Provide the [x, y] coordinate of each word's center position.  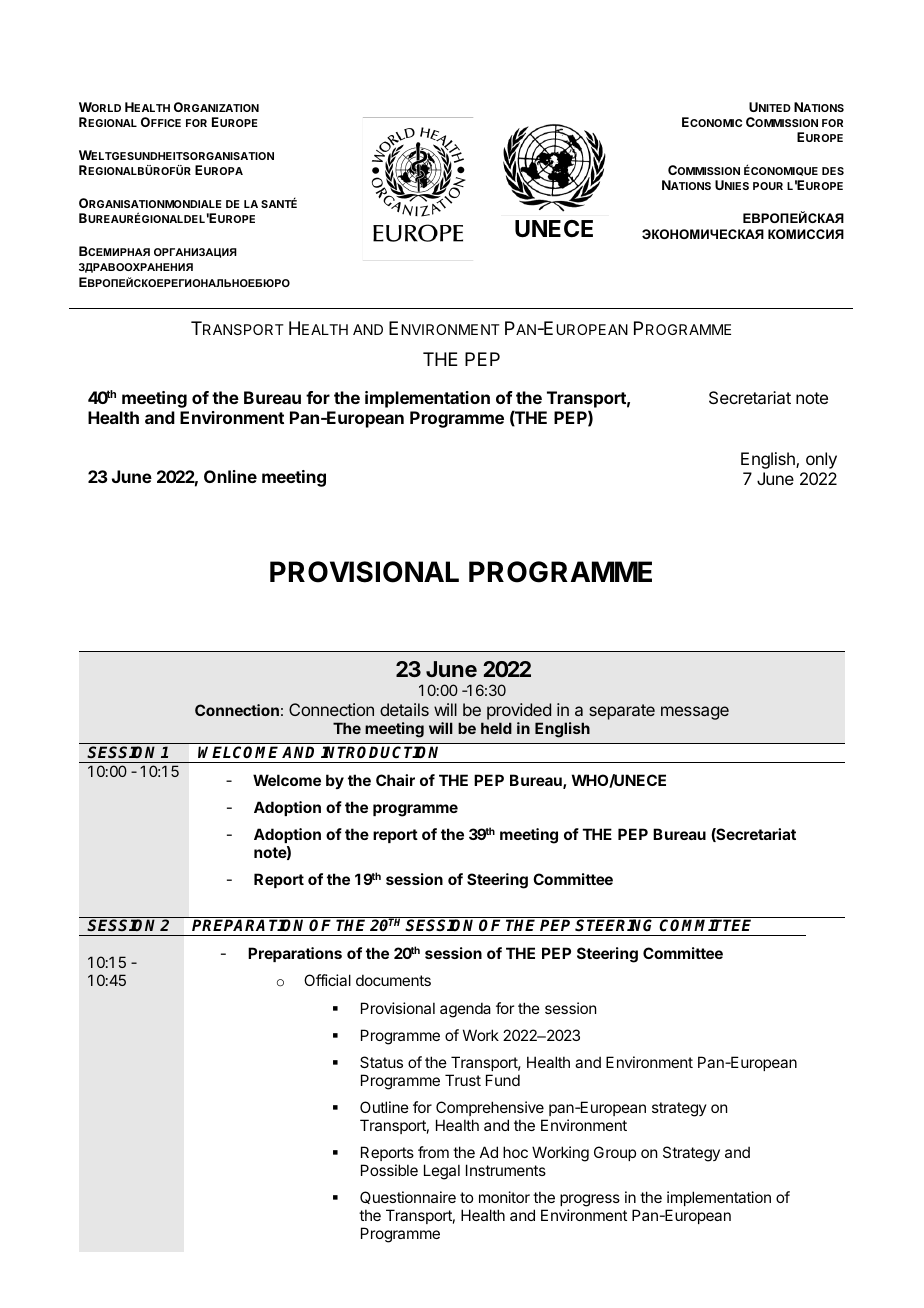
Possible [389, 1170]
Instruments [506, 1170]
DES [833, 171]
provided [519, 711]
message [695, 713]
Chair [395, 780]
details [404, 709]
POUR [768, 186]
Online [230, 476]
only [821, 460]
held [496, 728]
